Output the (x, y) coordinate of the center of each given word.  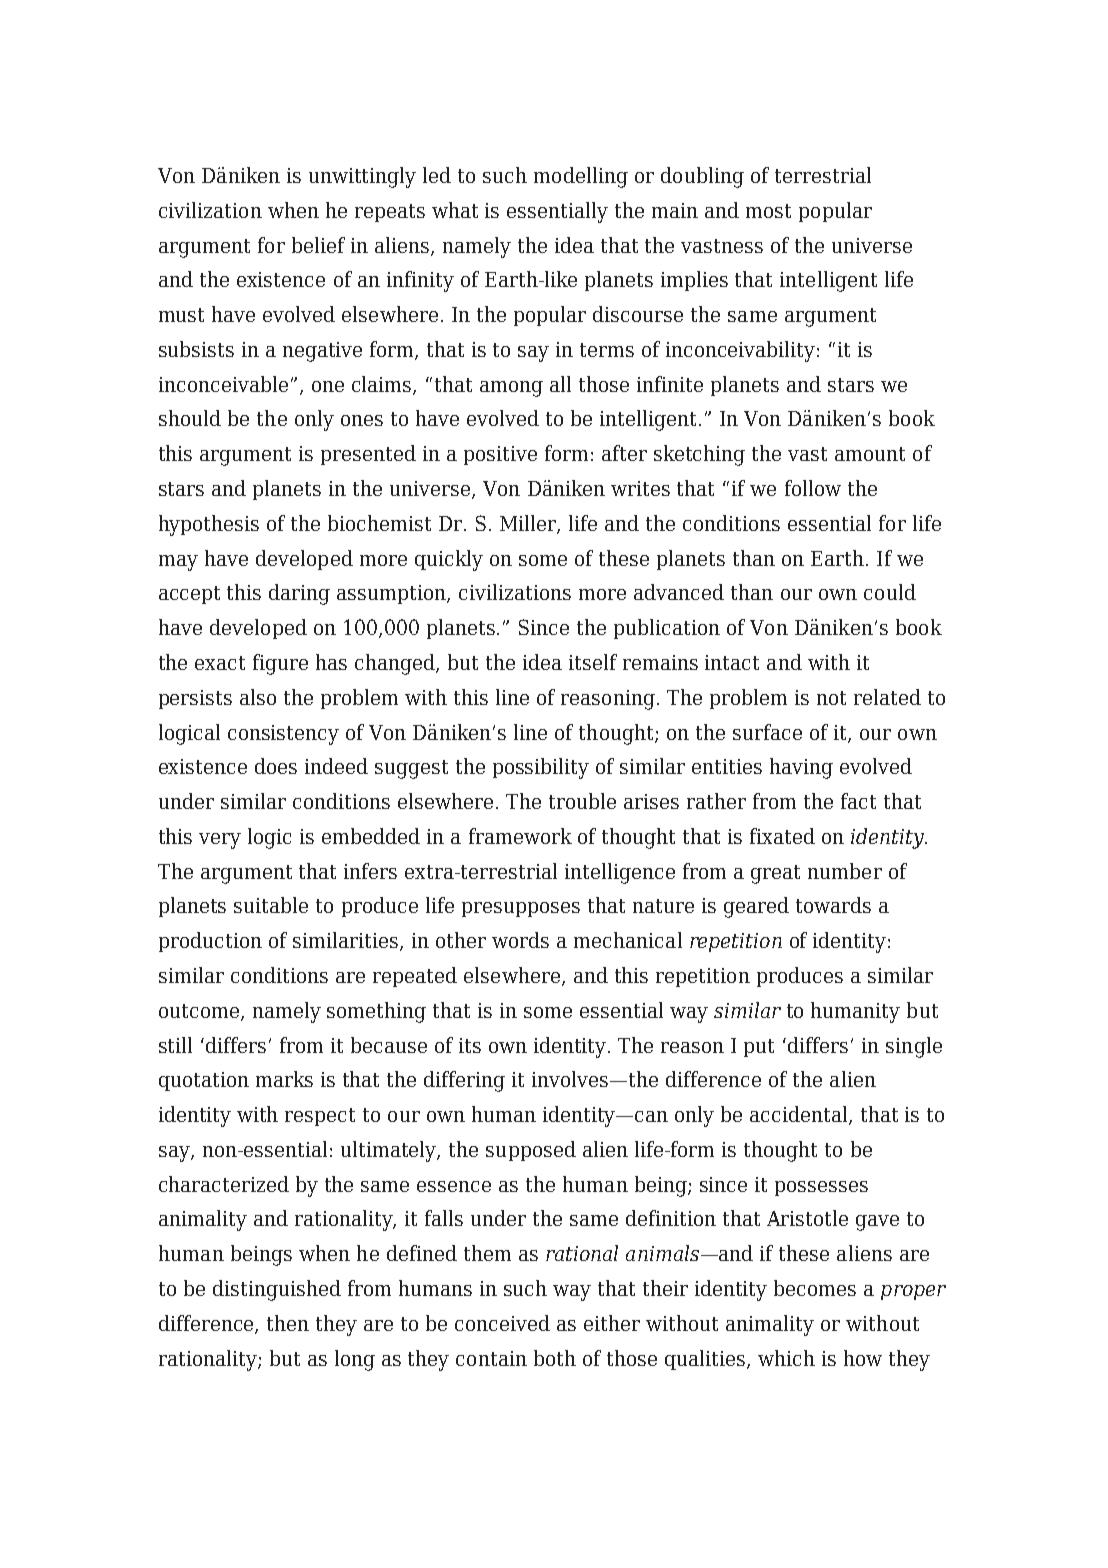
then (288, 1323)
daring (299, 594)
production (210, 942)
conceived (502, 1323)
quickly (449, 560)
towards (833, 905)
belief (318, 245)
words (520, 940)
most (768, 211)
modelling (581, 177)
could (890, 592)
